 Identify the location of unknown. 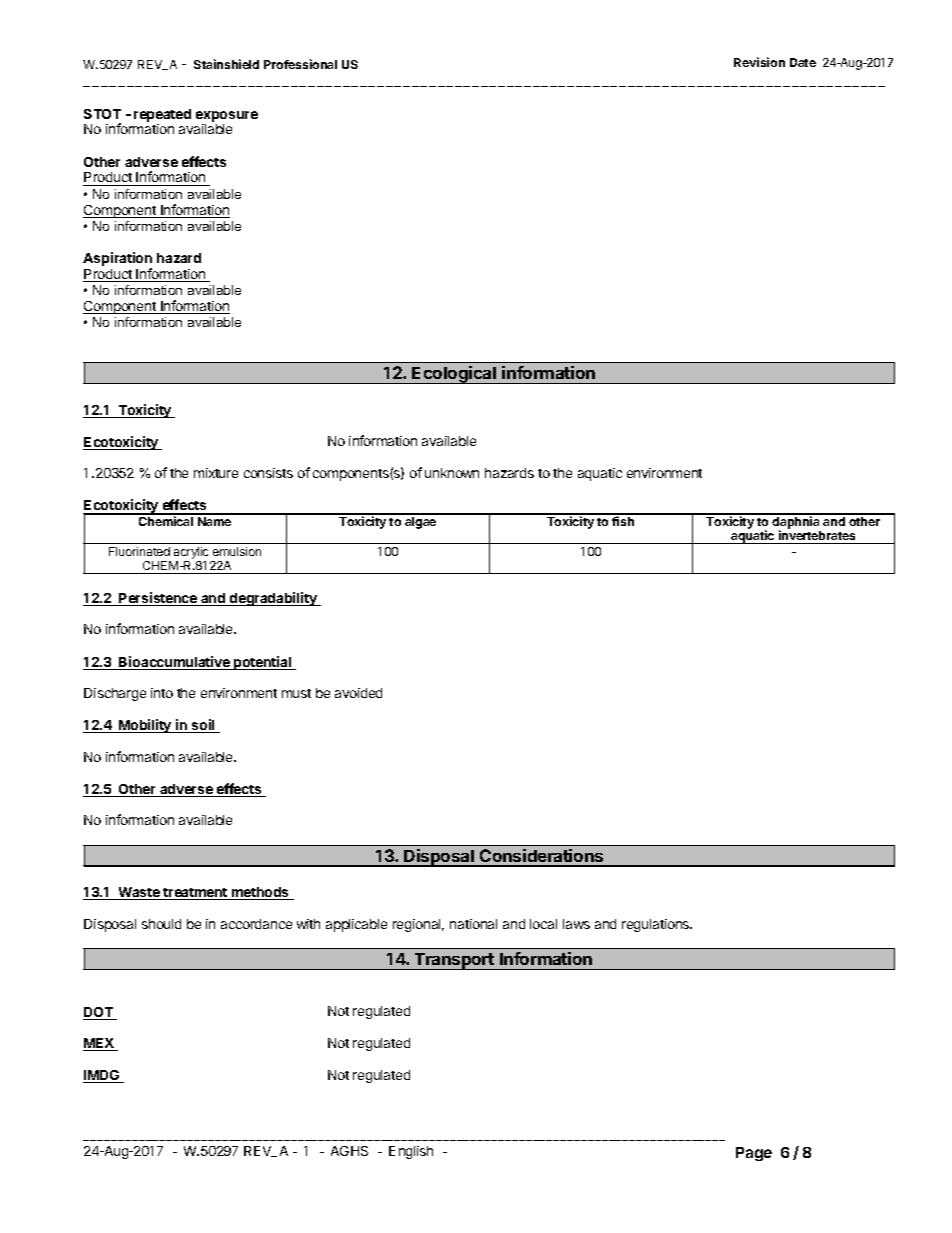
(452, 473).
